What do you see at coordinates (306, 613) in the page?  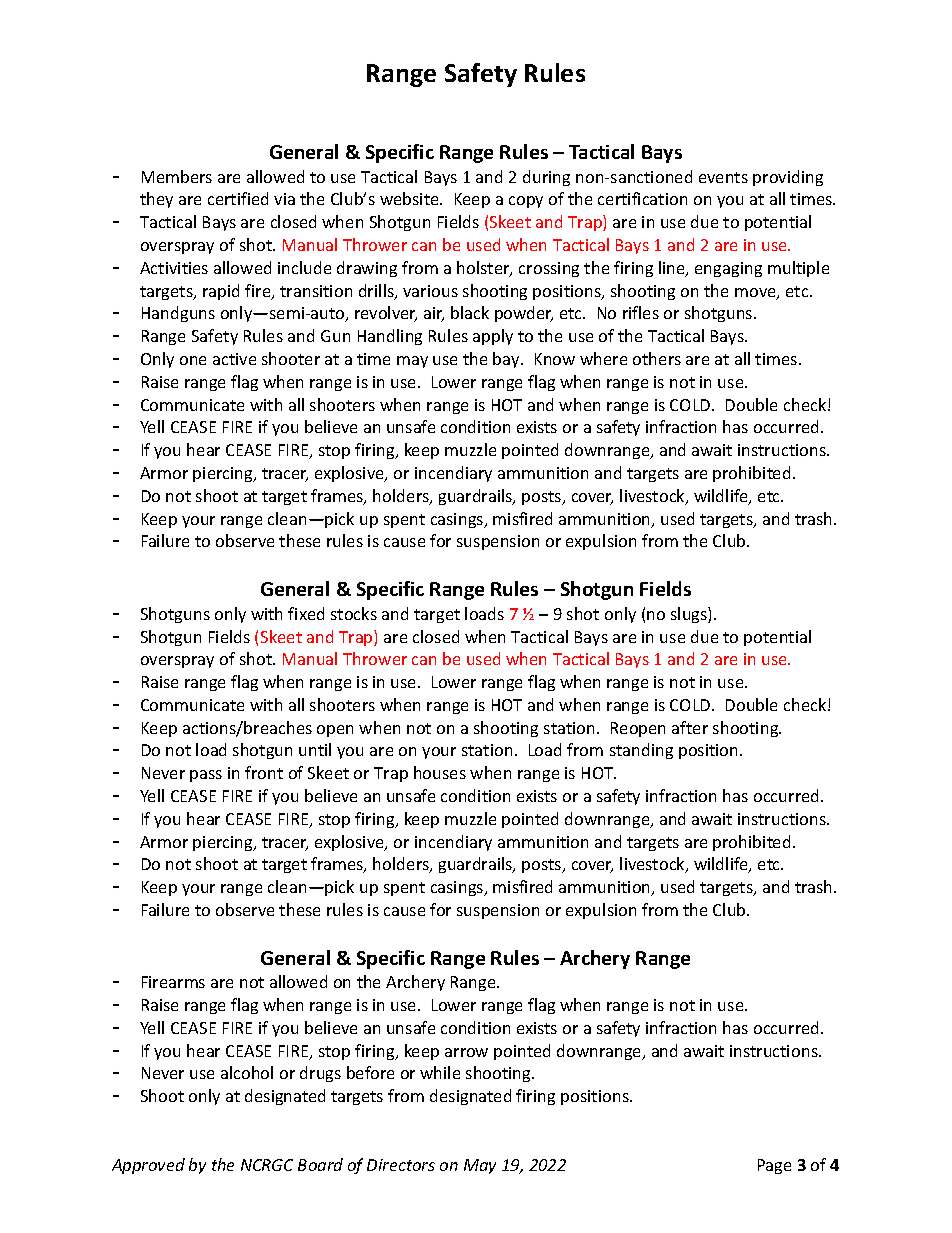 I see `fixed` at bounding box center [306, 613].
